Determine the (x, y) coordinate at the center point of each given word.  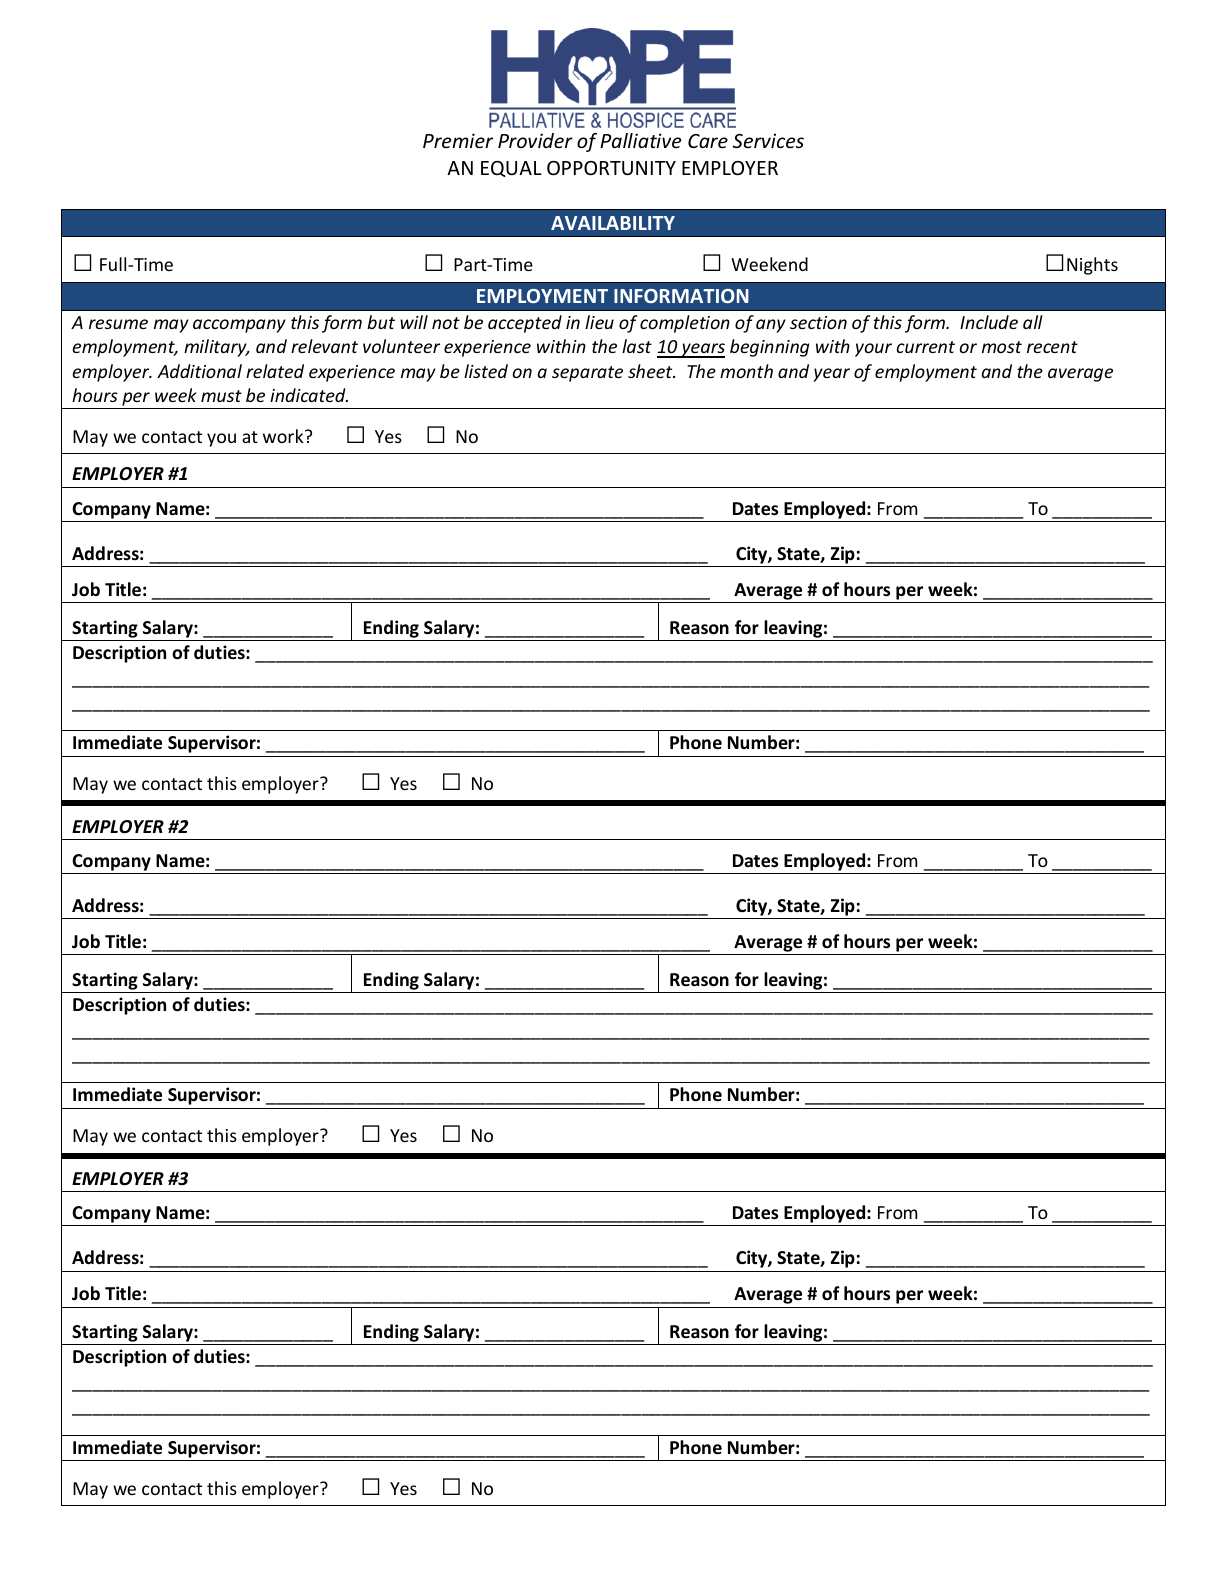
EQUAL (511, 169)
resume (118, 324)
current (925, 347)
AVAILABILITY (613, 223)
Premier (458, 140)
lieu (599, 322)
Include (989, 322)
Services (768, 140)
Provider (535, 140)
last (637, 346)
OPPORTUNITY (611, 168)
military (216, 348)
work (284, 436)
